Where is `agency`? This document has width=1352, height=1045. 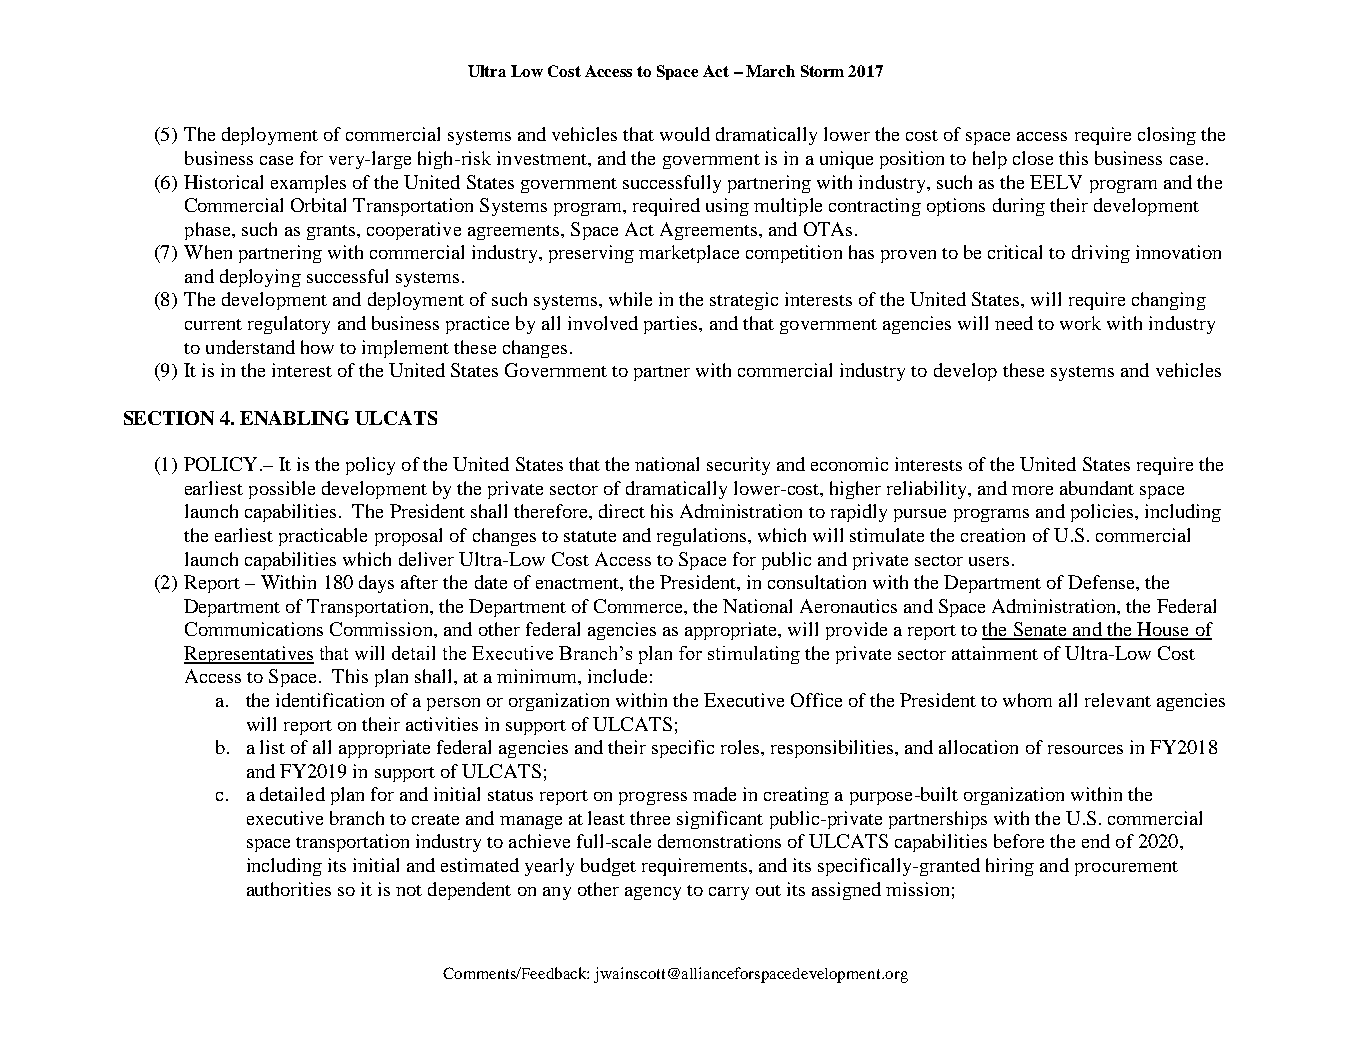 agency is located at coordinates (653, 893).
